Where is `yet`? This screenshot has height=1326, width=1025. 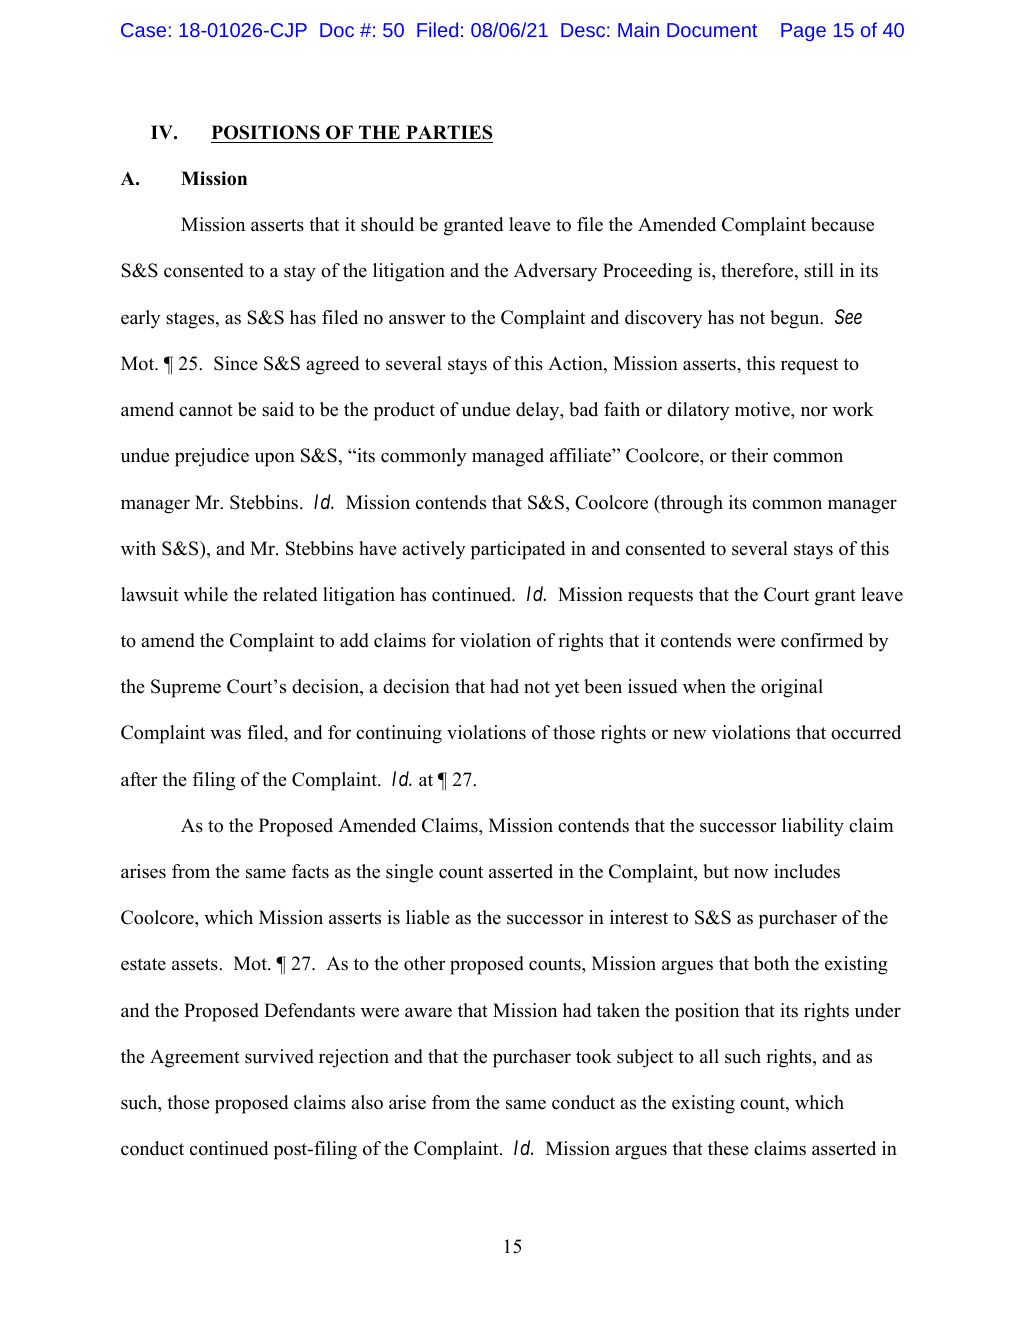 yet is located at coordinates (567, 689).
